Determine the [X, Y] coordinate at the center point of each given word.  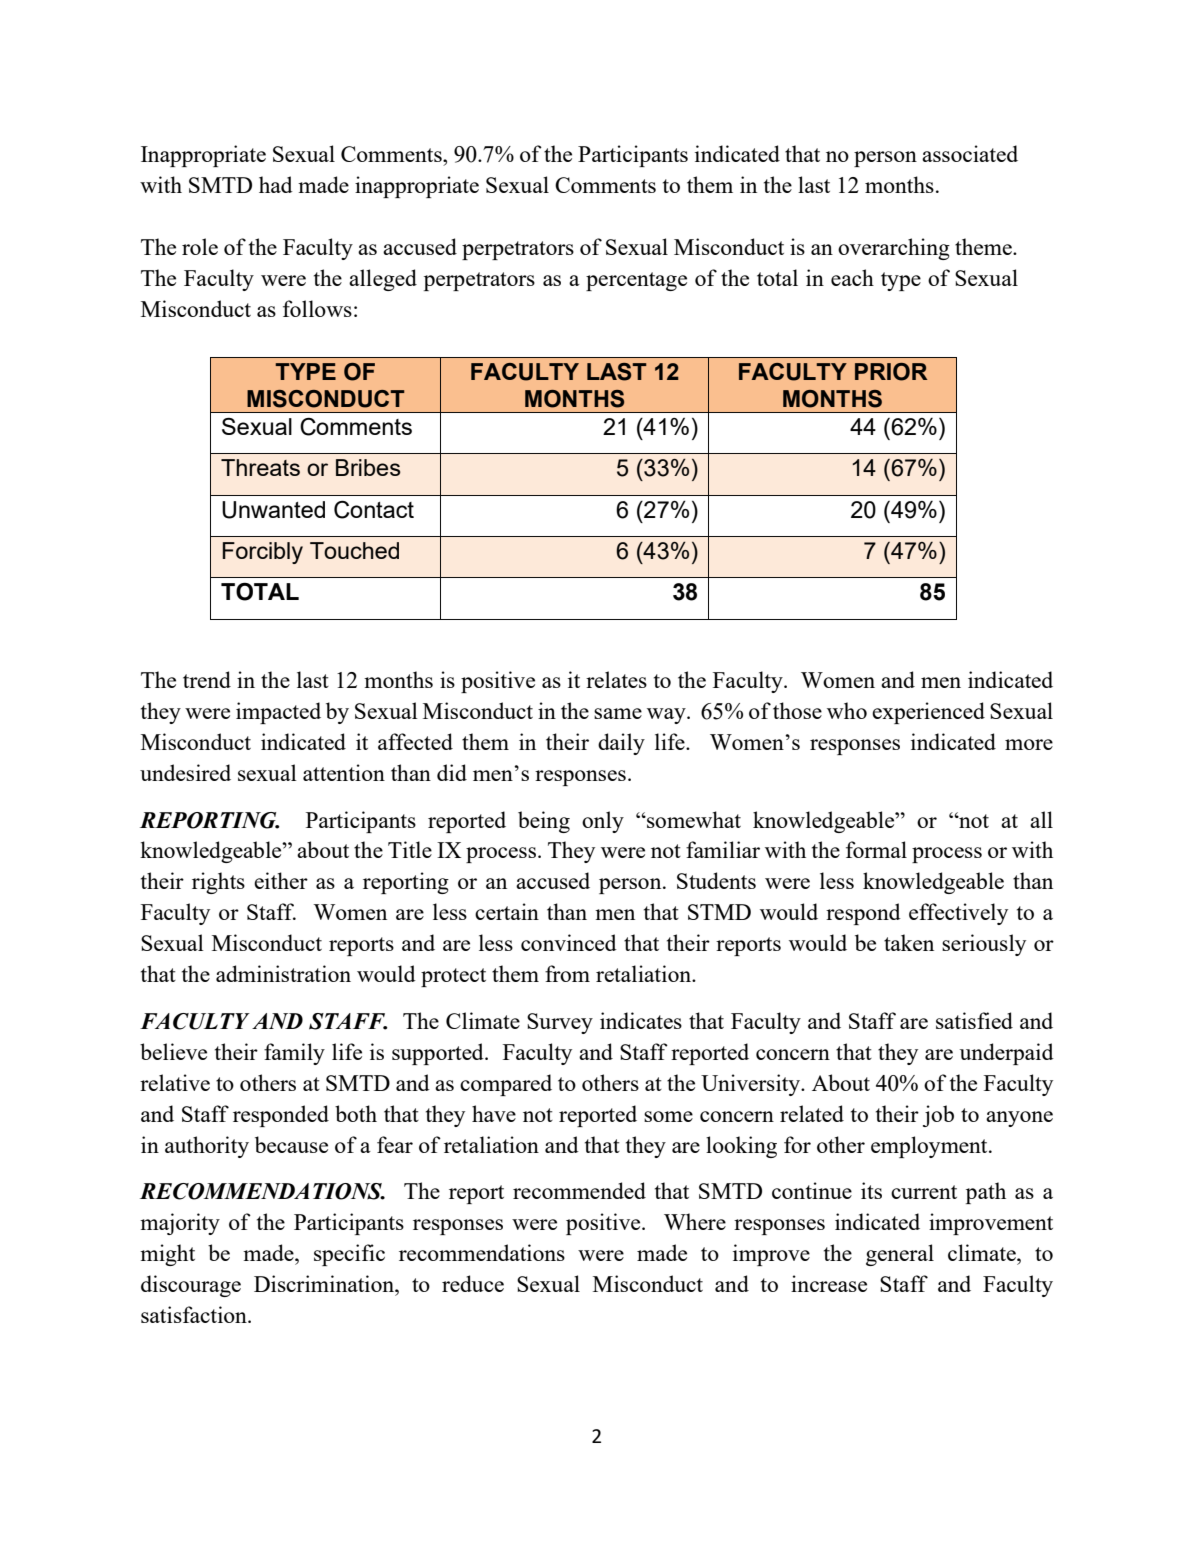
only [603, 822]
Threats [260, 467]
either [281, 880]
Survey [560, 1023]
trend [207, 679]
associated [970, 153]
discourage [191, 1286]
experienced [928, 713]
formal [876, 849]
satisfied [974, 1020]
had [276, 184]
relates [616, 679]
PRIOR [891, 372]
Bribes [368, 467]
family [294, 1054]
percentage [636, 281]
